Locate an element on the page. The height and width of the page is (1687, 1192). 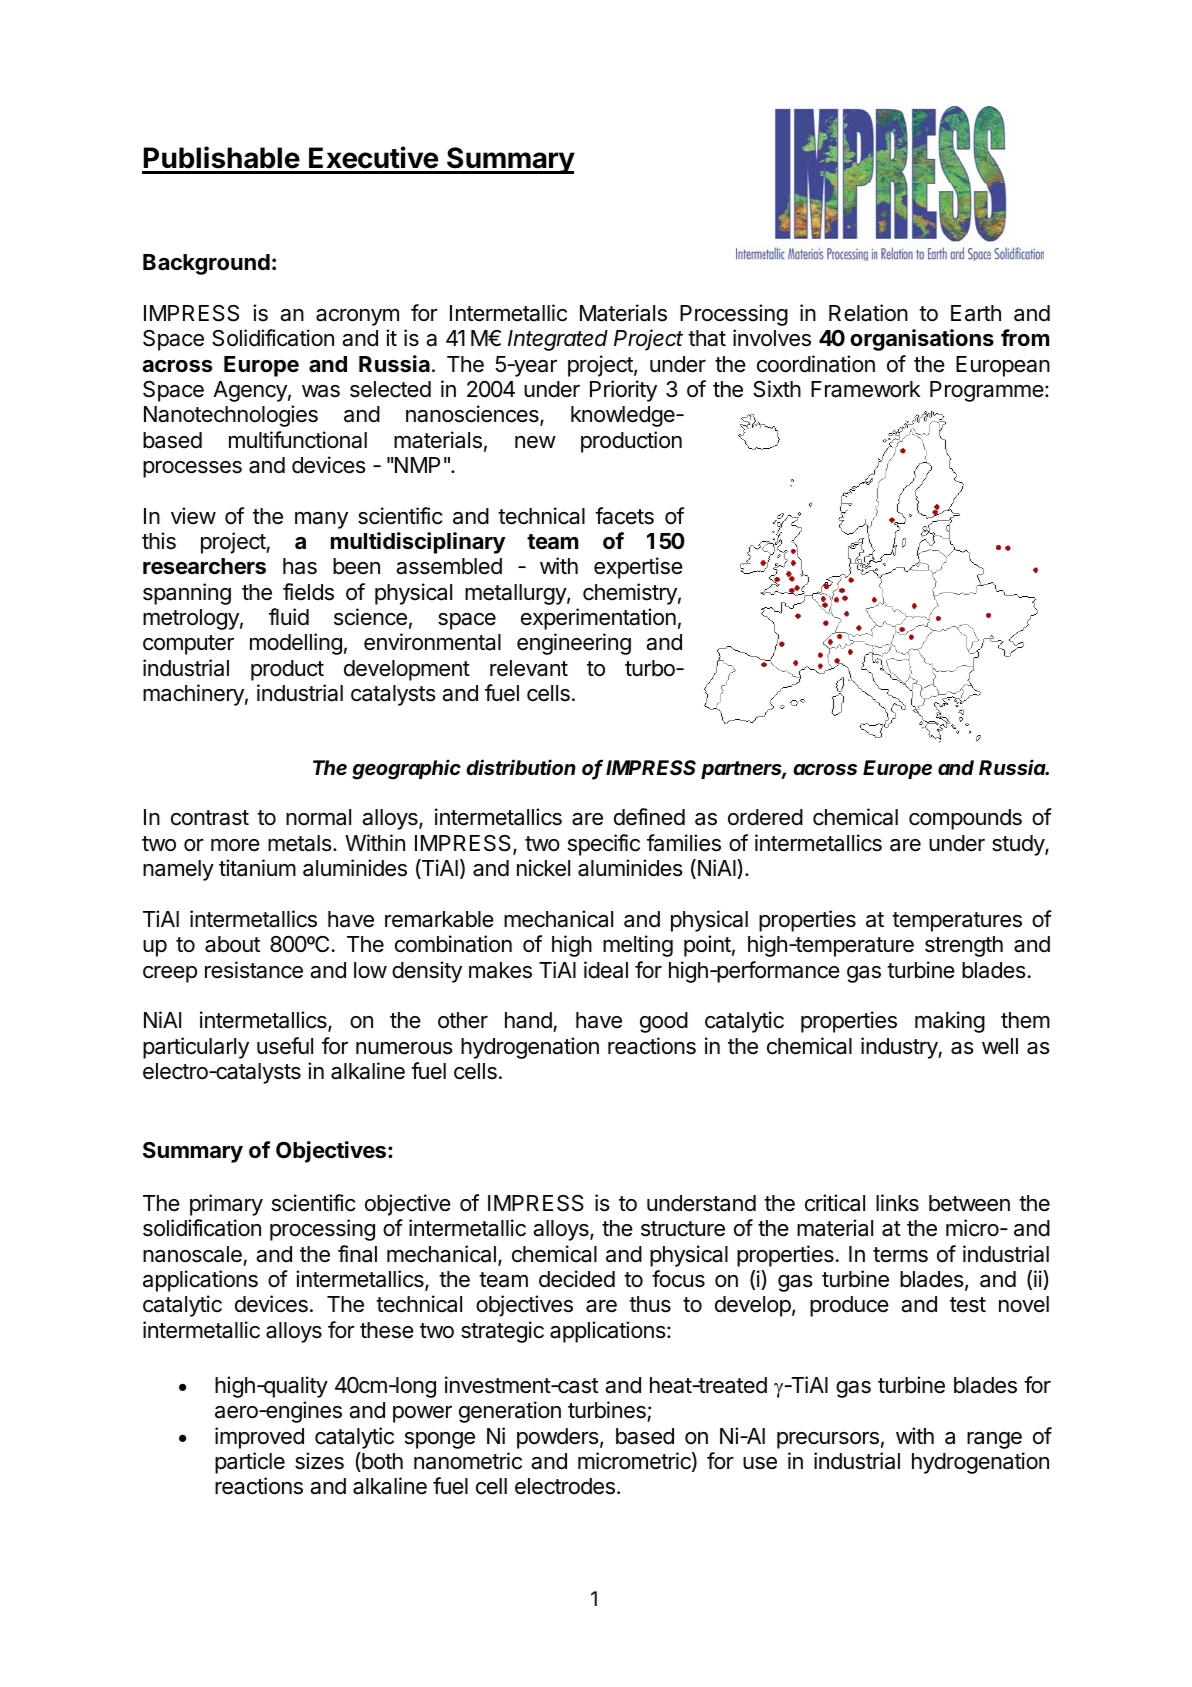
Background is located at coordinates (206, 264).
